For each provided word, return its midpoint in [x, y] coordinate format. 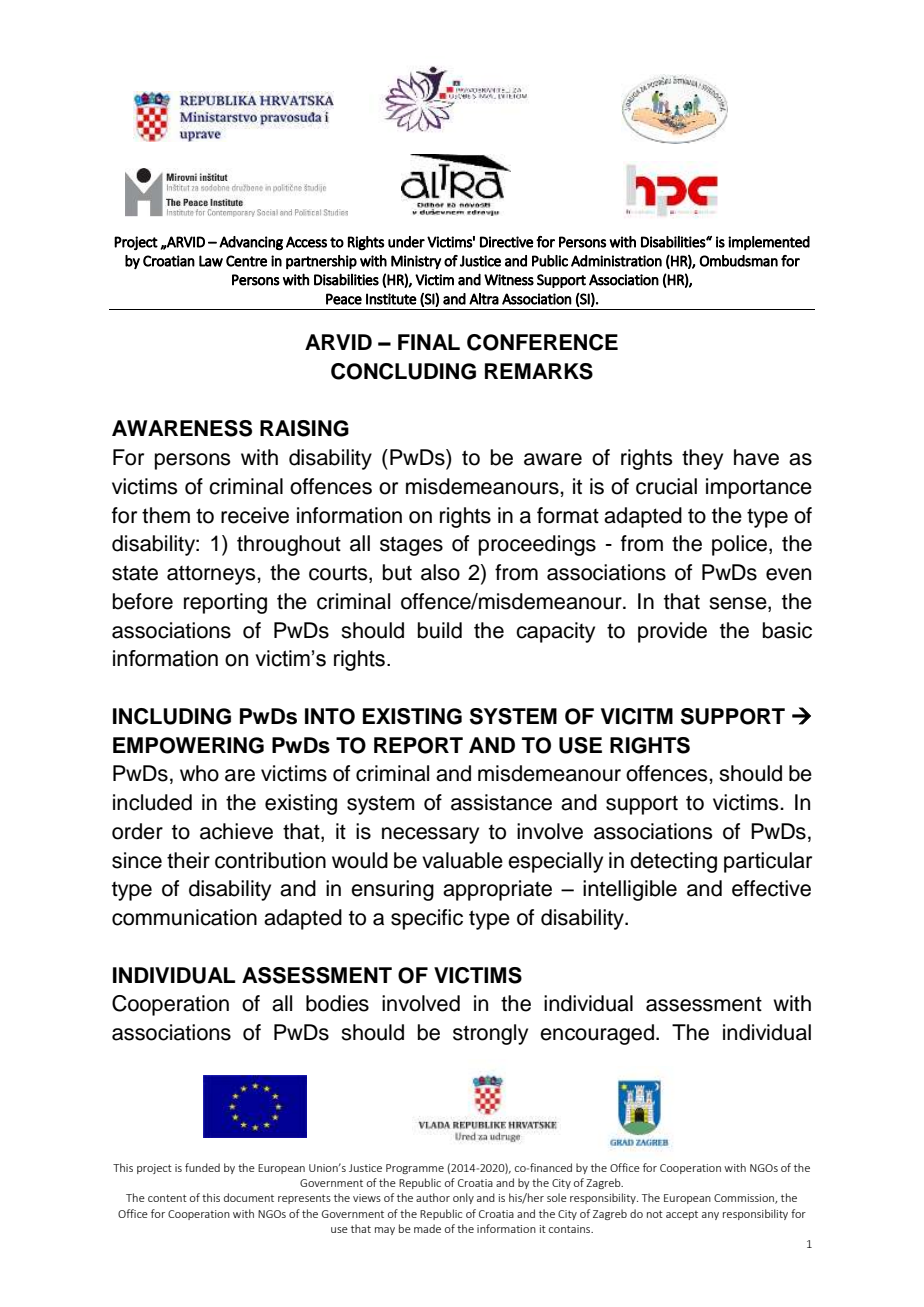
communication [184, 917]
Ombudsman [738, 261]
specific [427, 919]
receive [255, 515]
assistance [501, 802]
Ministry [416, 262]
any [710, 1216]
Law [211, 261]
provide [672, 632]
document [249, 1197]
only [463, 1198]
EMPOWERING [188, 745]
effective [771, 888]
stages [411, 546]
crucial [666, 486]
